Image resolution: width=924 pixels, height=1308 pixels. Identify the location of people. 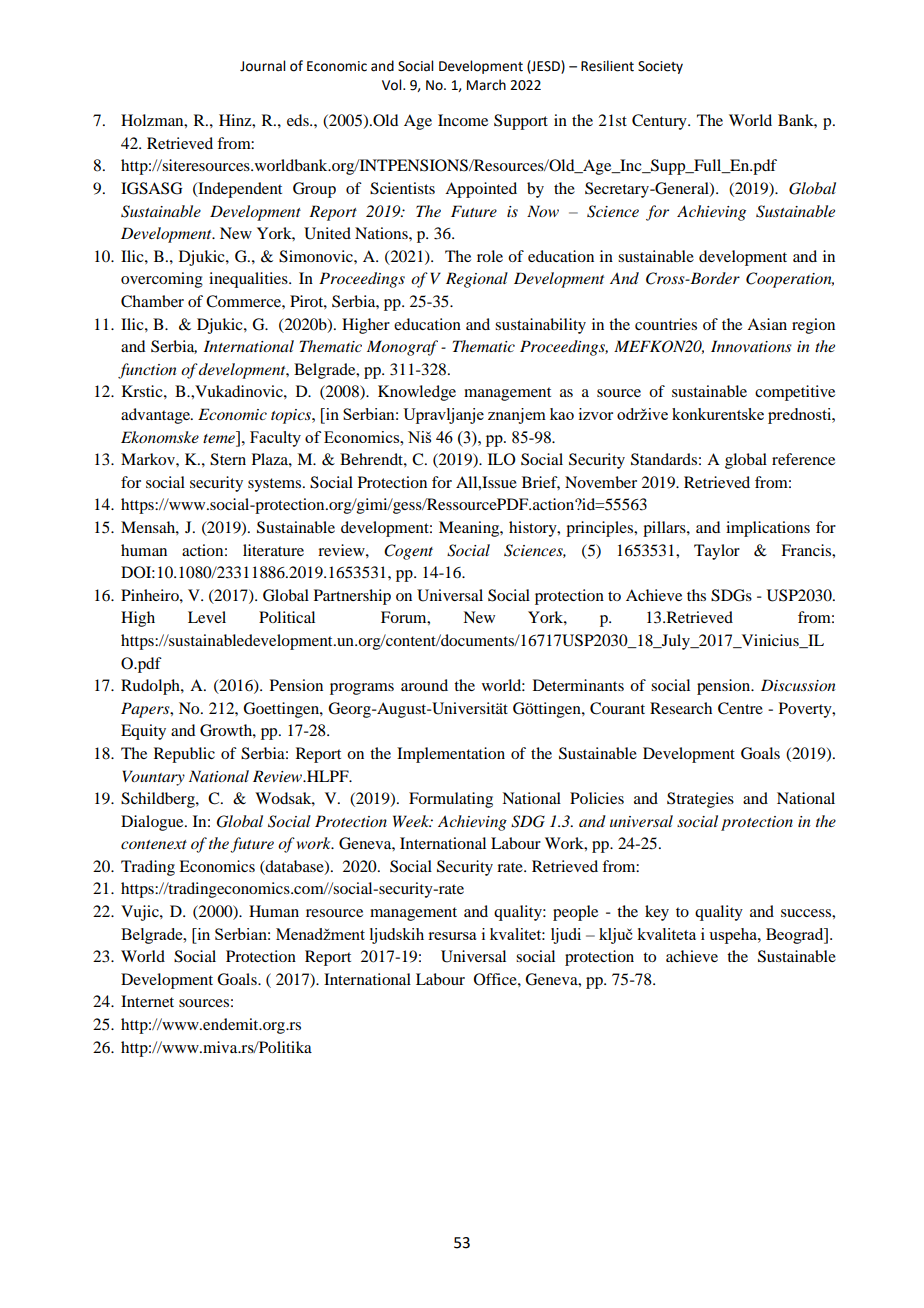
(575, 913).
